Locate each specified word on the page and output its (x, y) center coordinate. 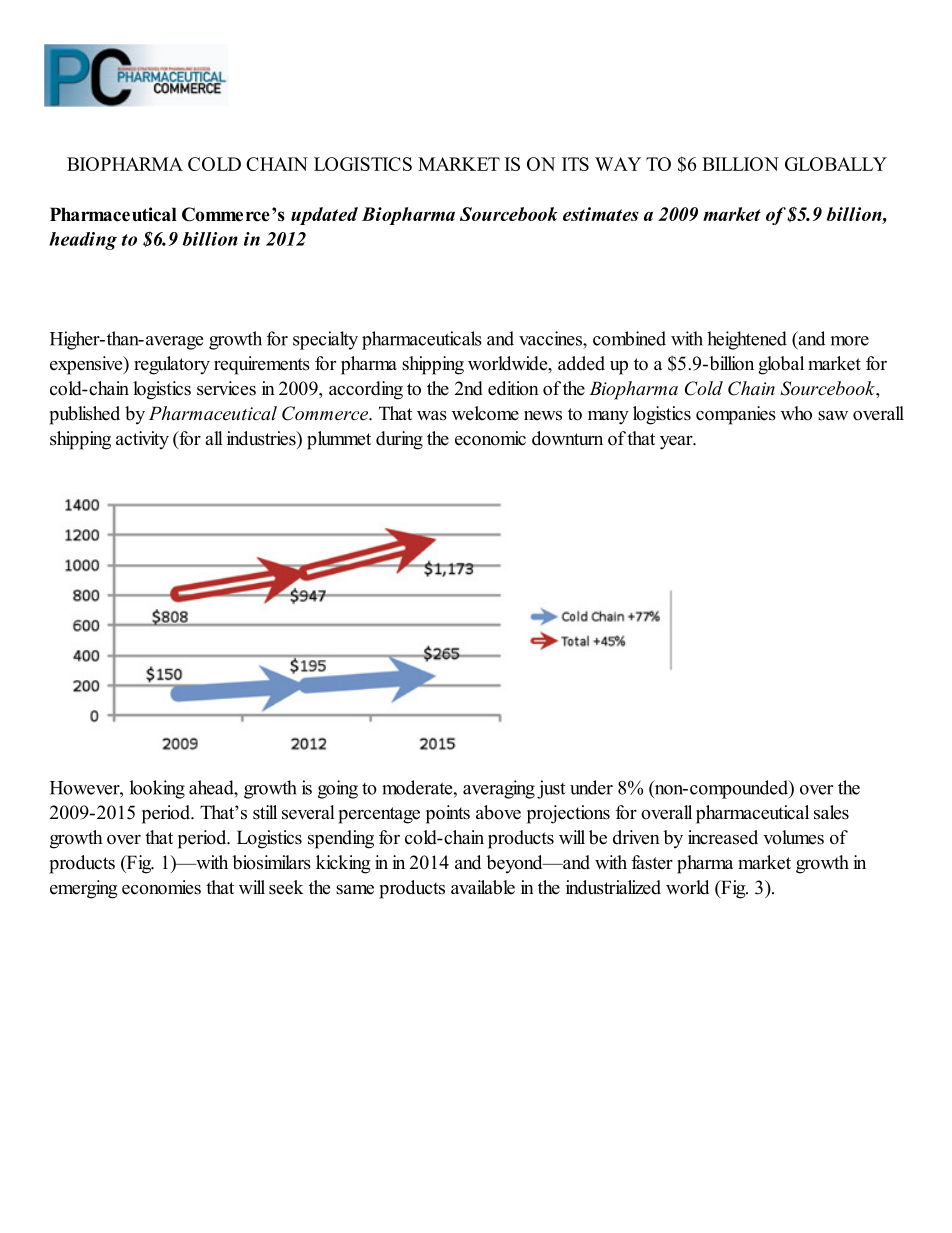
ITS (575, 164)
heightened (747, 340)
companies (736, 415)
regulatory (172, 365)
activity (142, 440)
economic (490, 438)
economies (161, 887)
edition (513, 388)
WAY (618, 164)
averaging (499, 789)
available (483, 887)
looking (157, 789)
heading (83, 241)
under (591, 787)
